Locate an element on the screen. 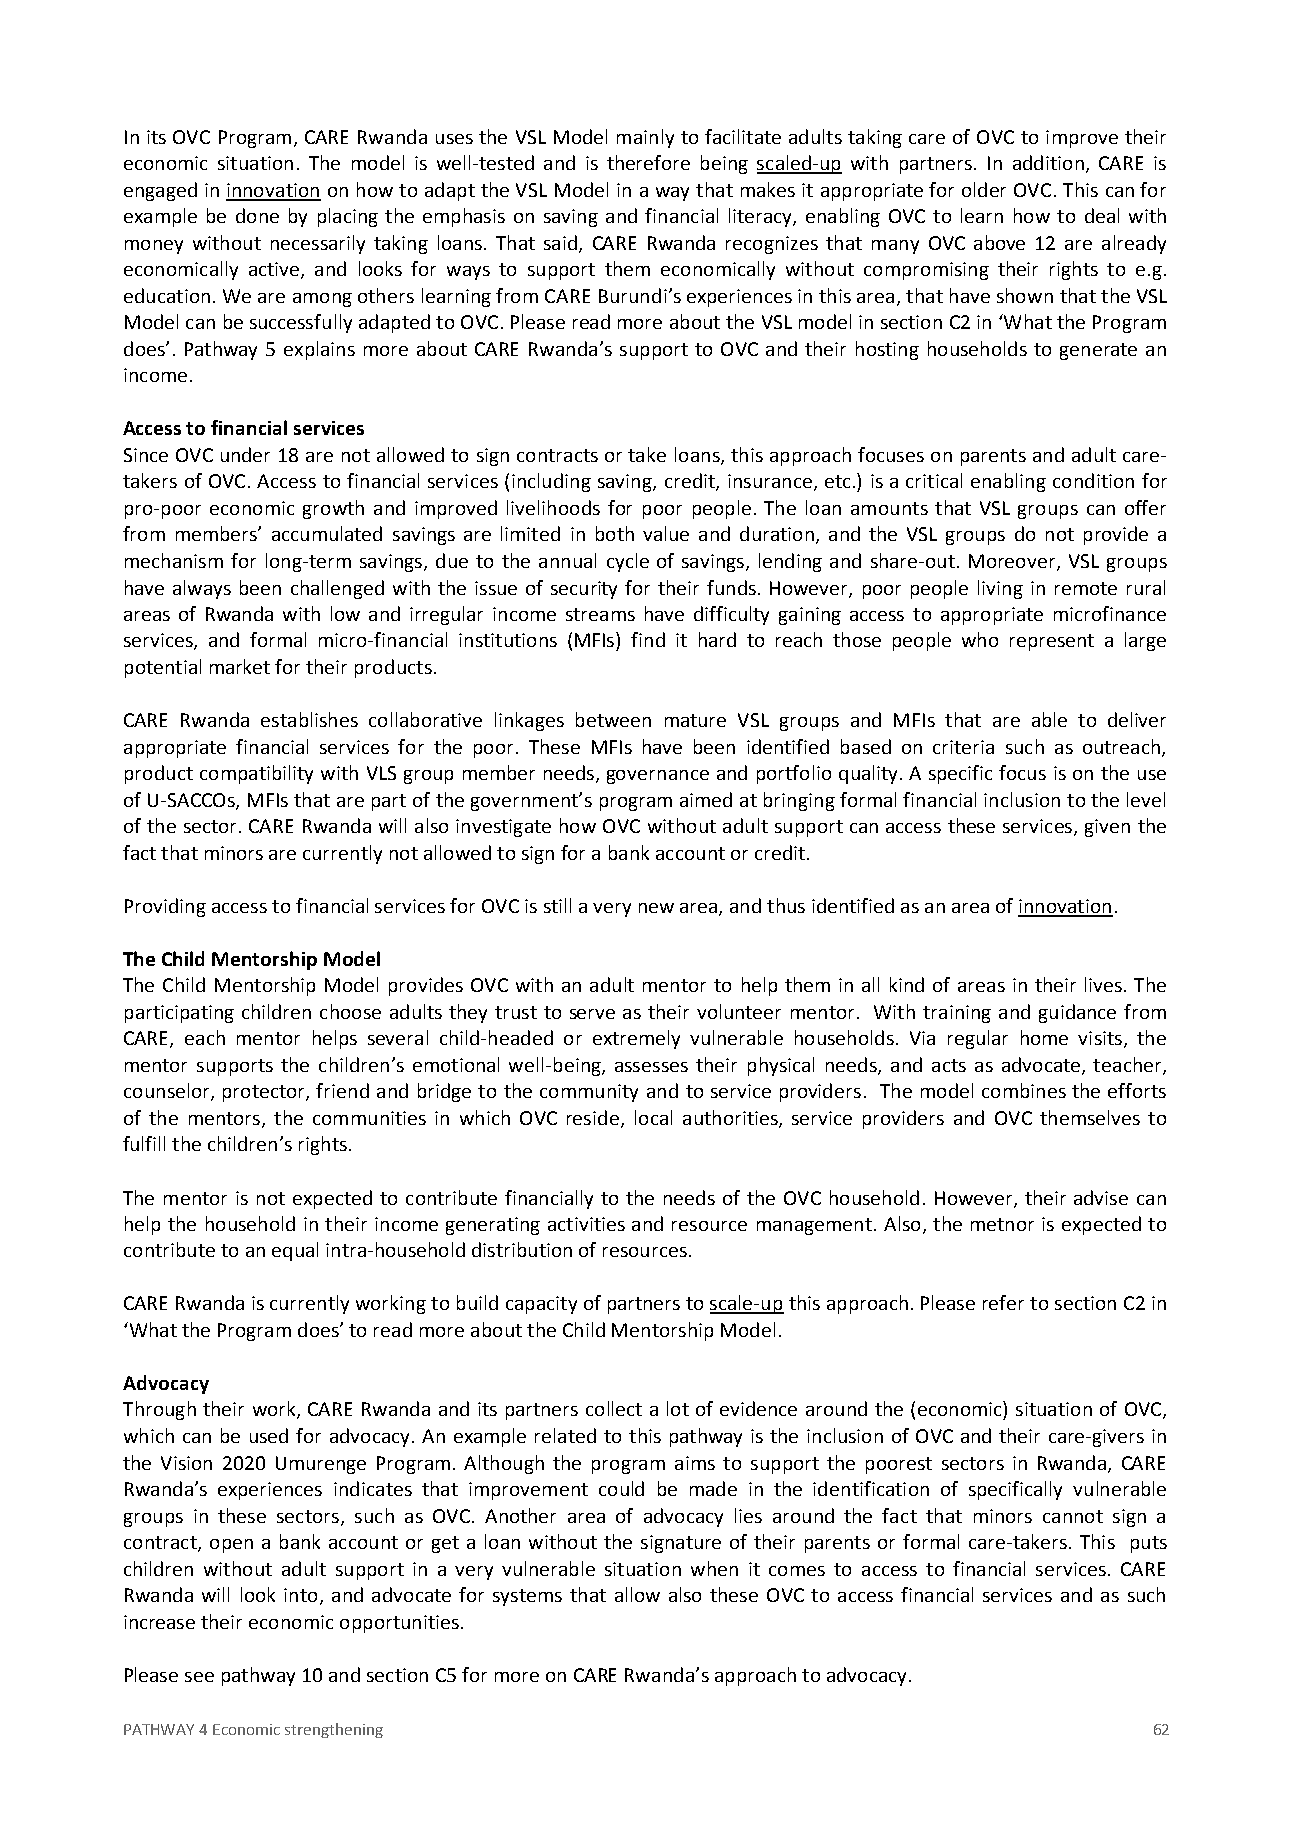 The image size is (1293, 1829). therefore is located at coordinates (648, 162).
